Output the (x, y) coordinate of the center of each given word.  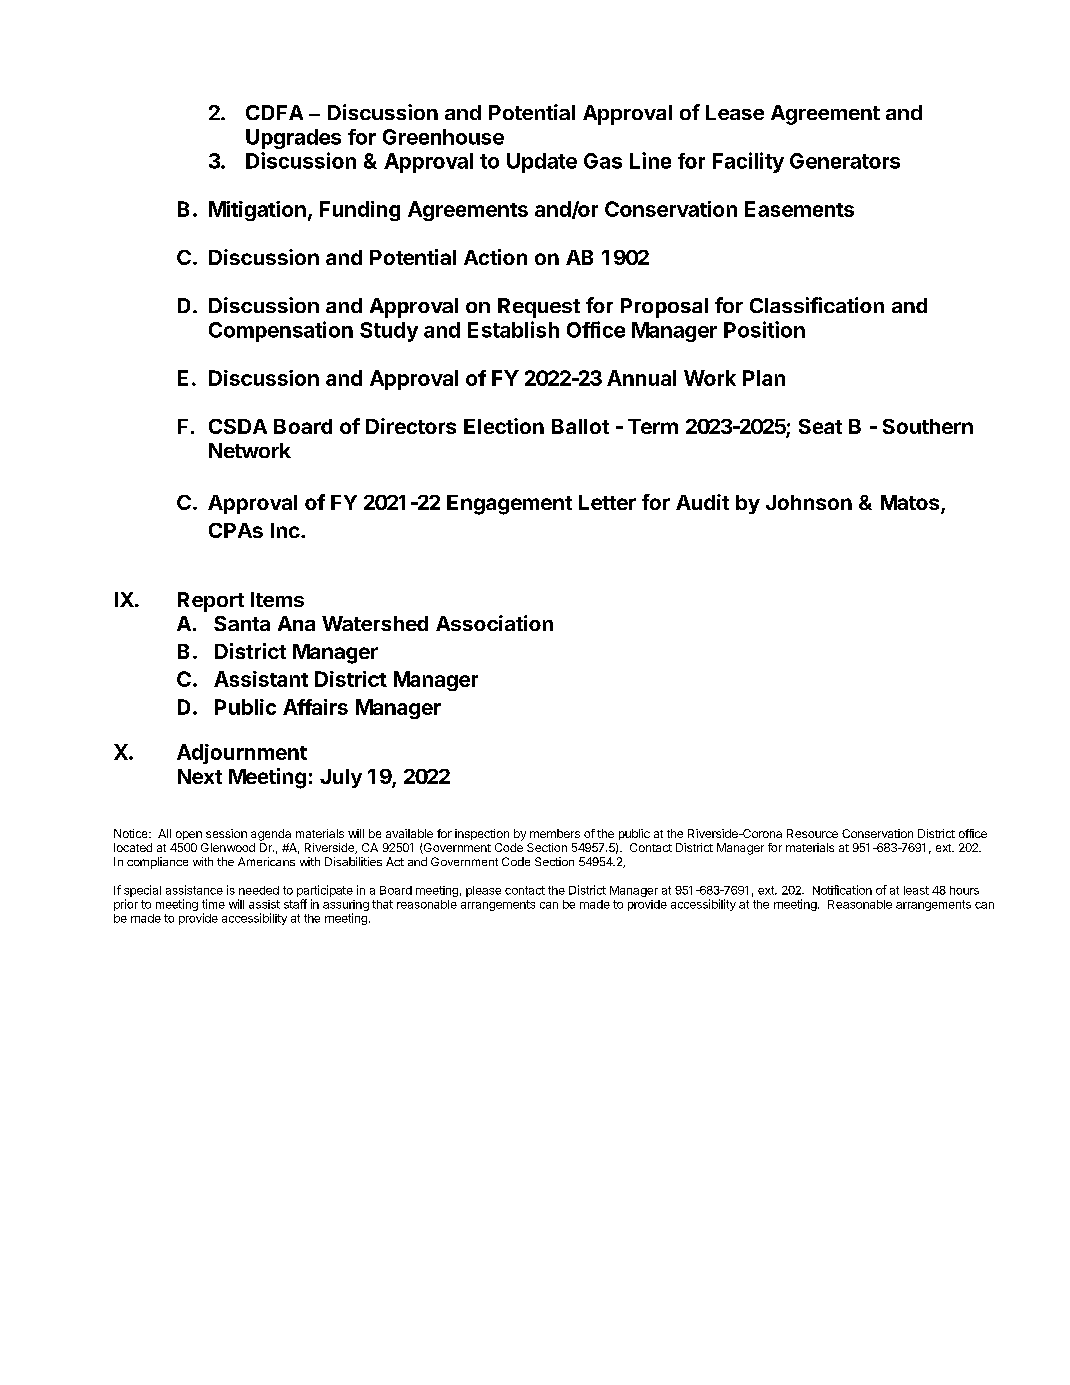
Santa (242, 623)
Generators (845, 161)
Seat (820, 426)
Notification (842, 890)
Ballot (580, 426)
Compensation (281, 331)
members (555, 833)
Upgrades (293, 139)
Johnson (809, 502)
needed (259, 890)
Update (542, 163)
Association (494, 623)
